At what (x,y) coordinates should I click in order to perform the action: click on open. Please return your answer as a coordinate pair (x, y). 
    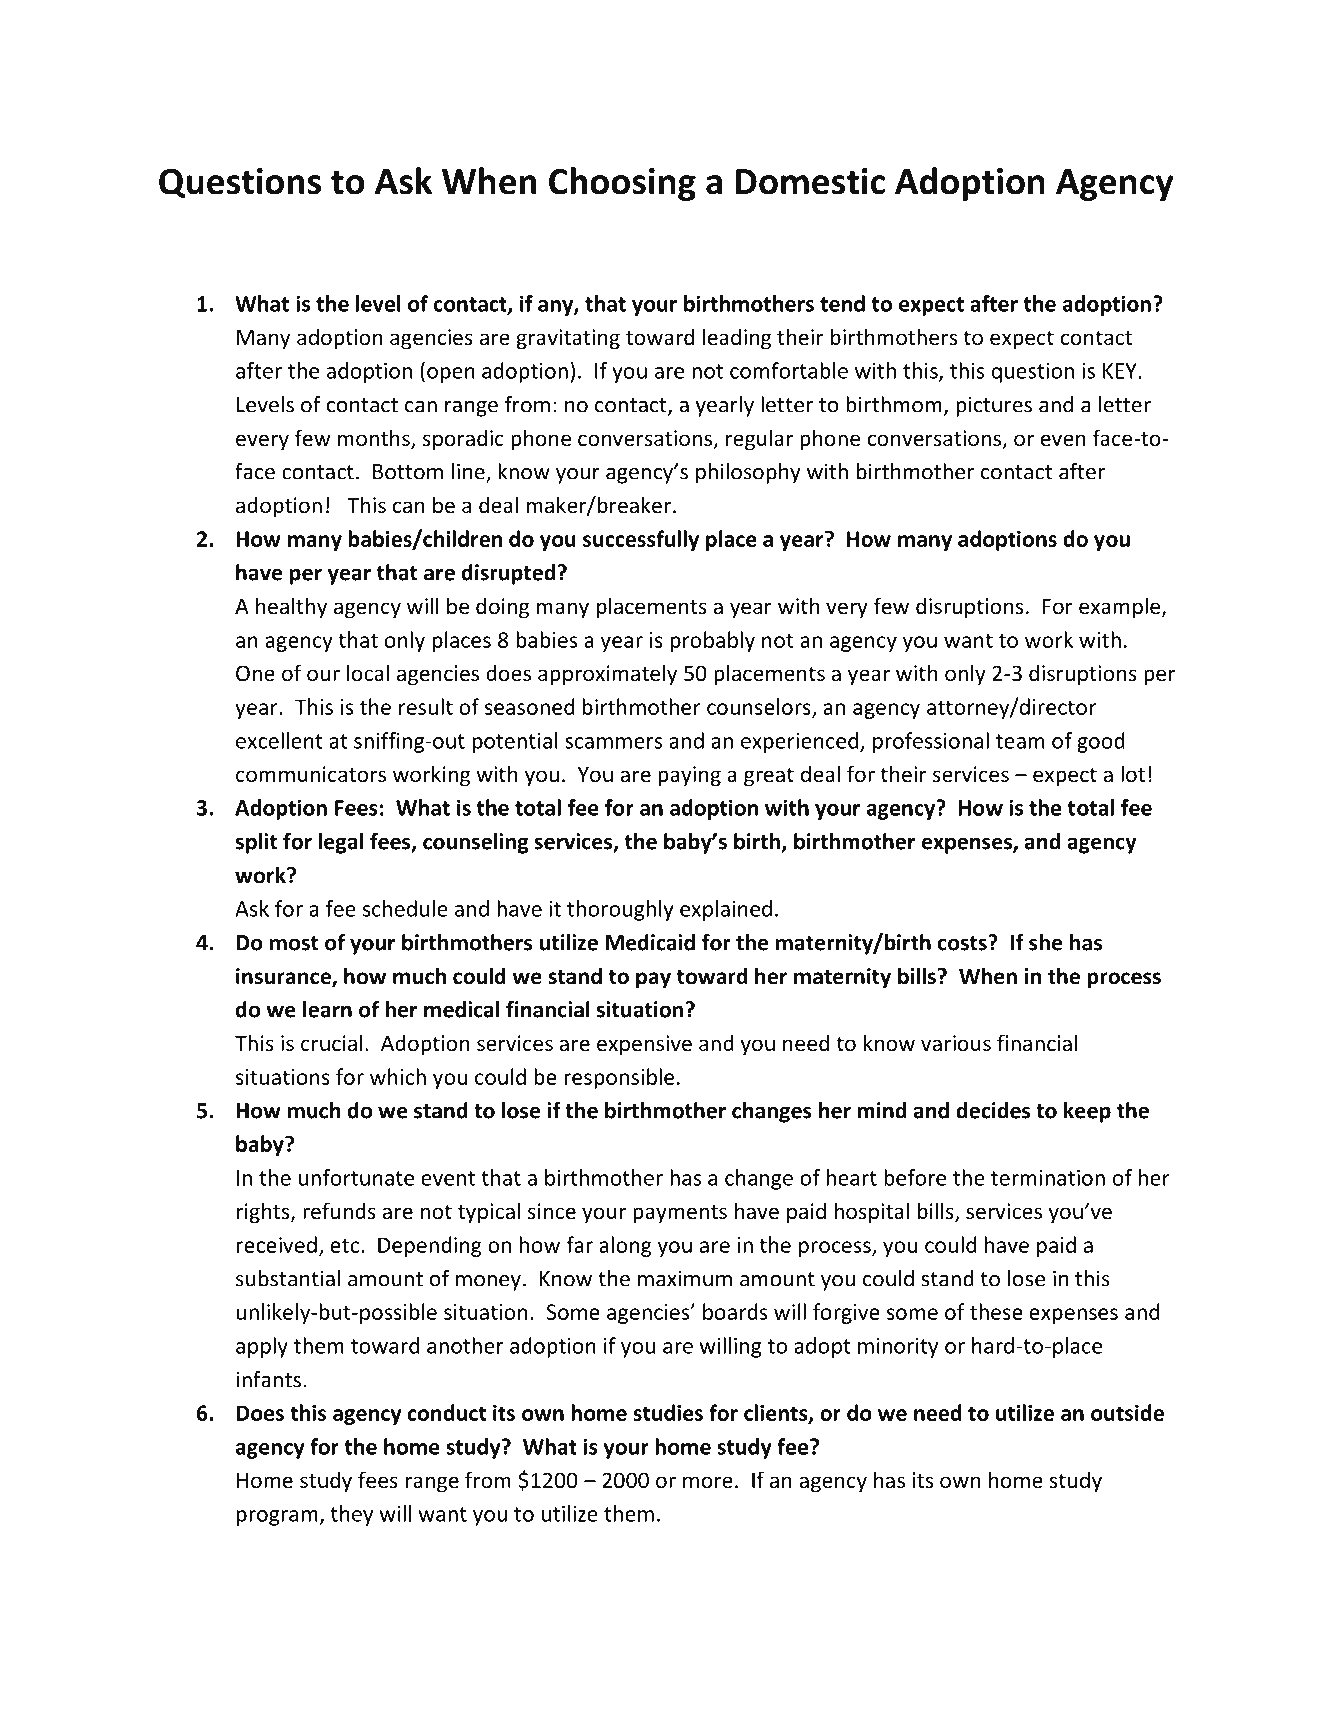
    Looking at the image, I should click on (451, 375).
